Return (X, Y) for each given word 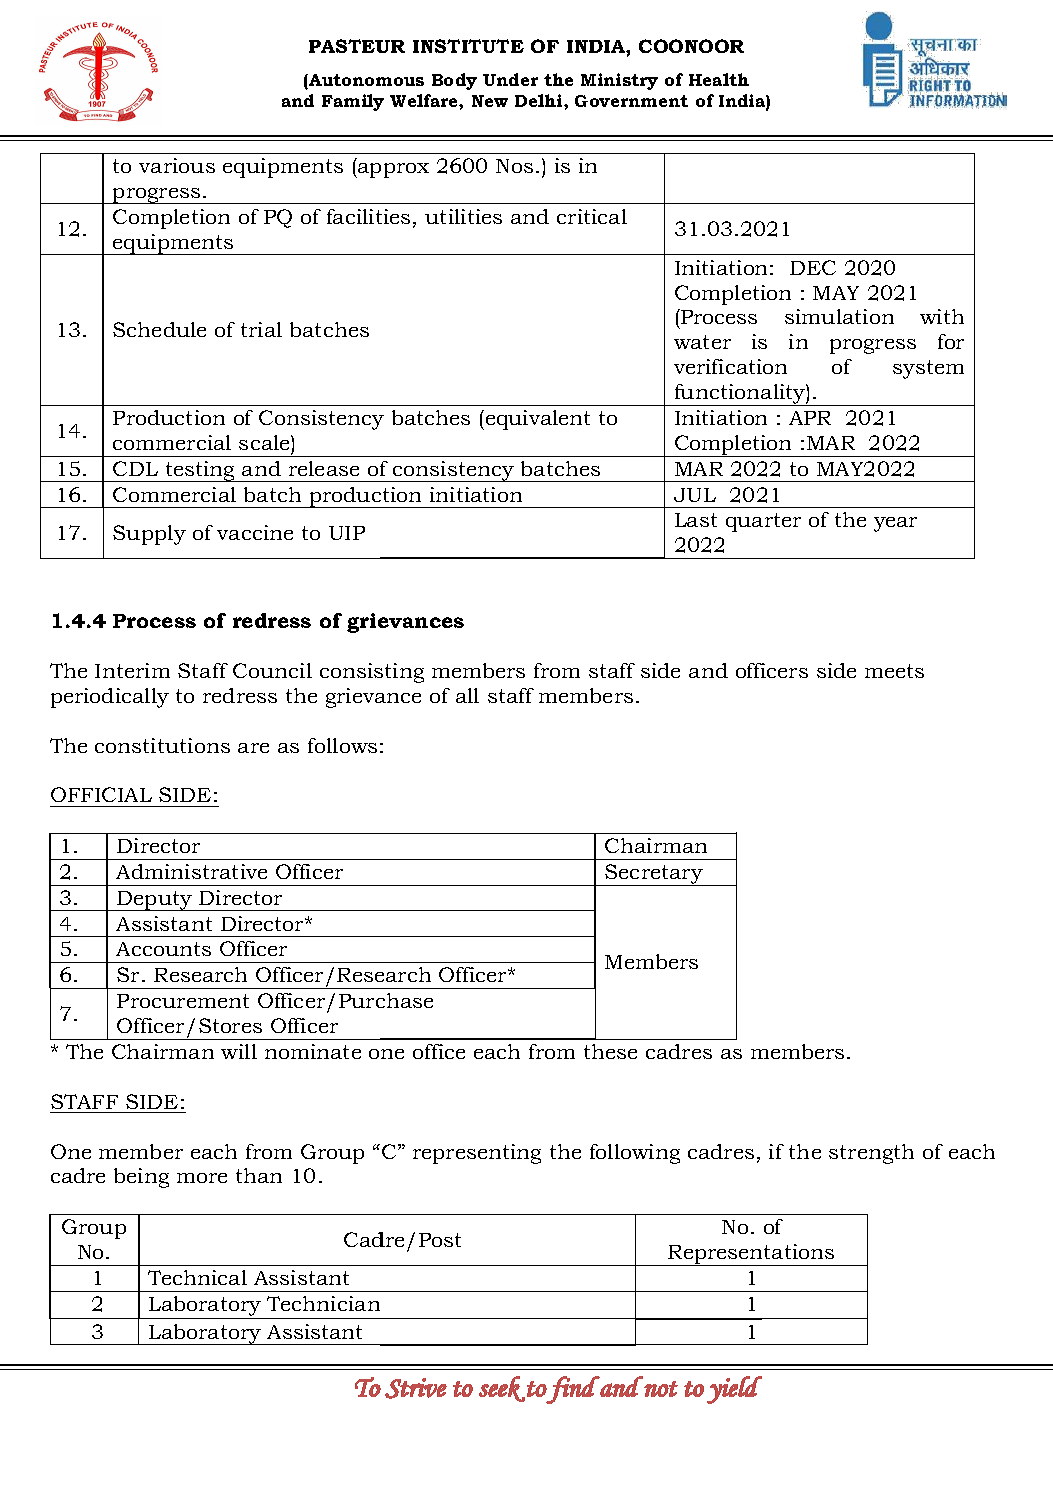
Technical (197, 1277)
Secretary (654, 875)
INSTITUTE (468, 46)
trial (261, 329)
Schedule (159, 329)
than (259, 1175)
